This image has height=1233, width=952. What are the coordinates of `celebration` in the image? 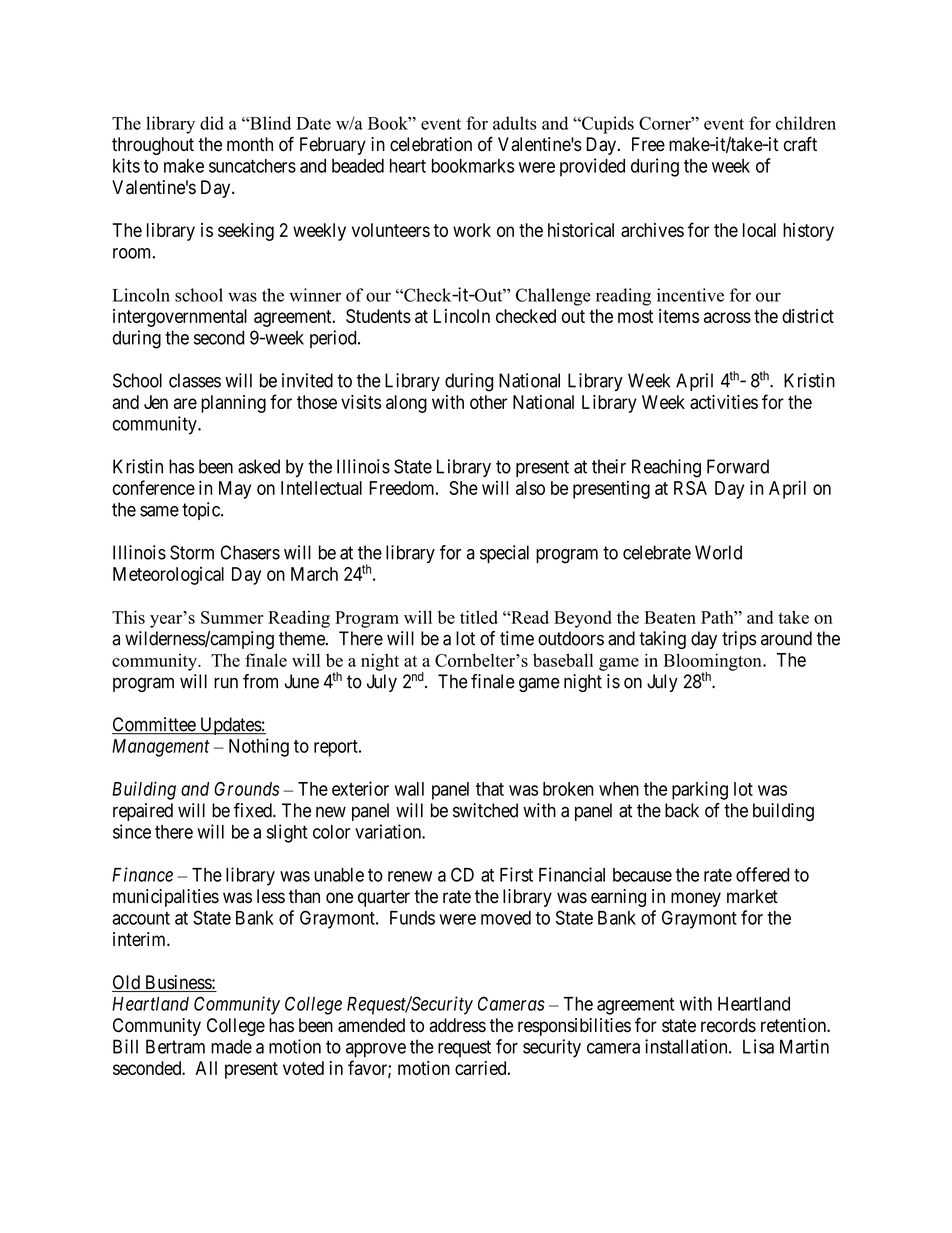 It's located at (431, 144).
